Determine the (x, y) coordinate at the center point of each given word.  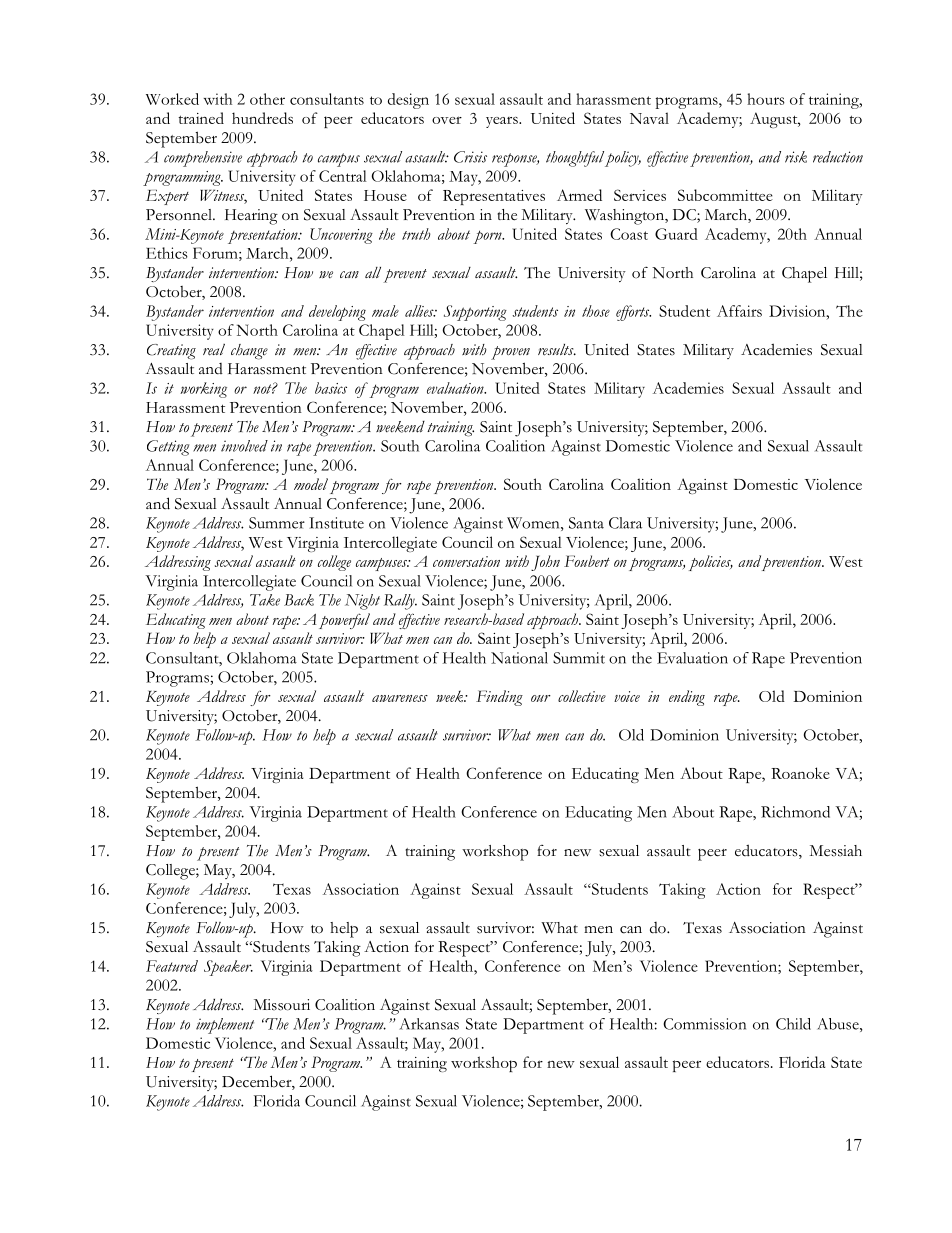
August (775, 120)
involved (244, 446)
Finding (499, 698)
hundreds (262, 118)
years (503, 122)
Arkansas (429, 1024)
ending (687, 698)
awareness (400, 698)
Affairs (739, 311)
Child (793, 1024)
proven (510, 353)
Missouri (281, 1005)
